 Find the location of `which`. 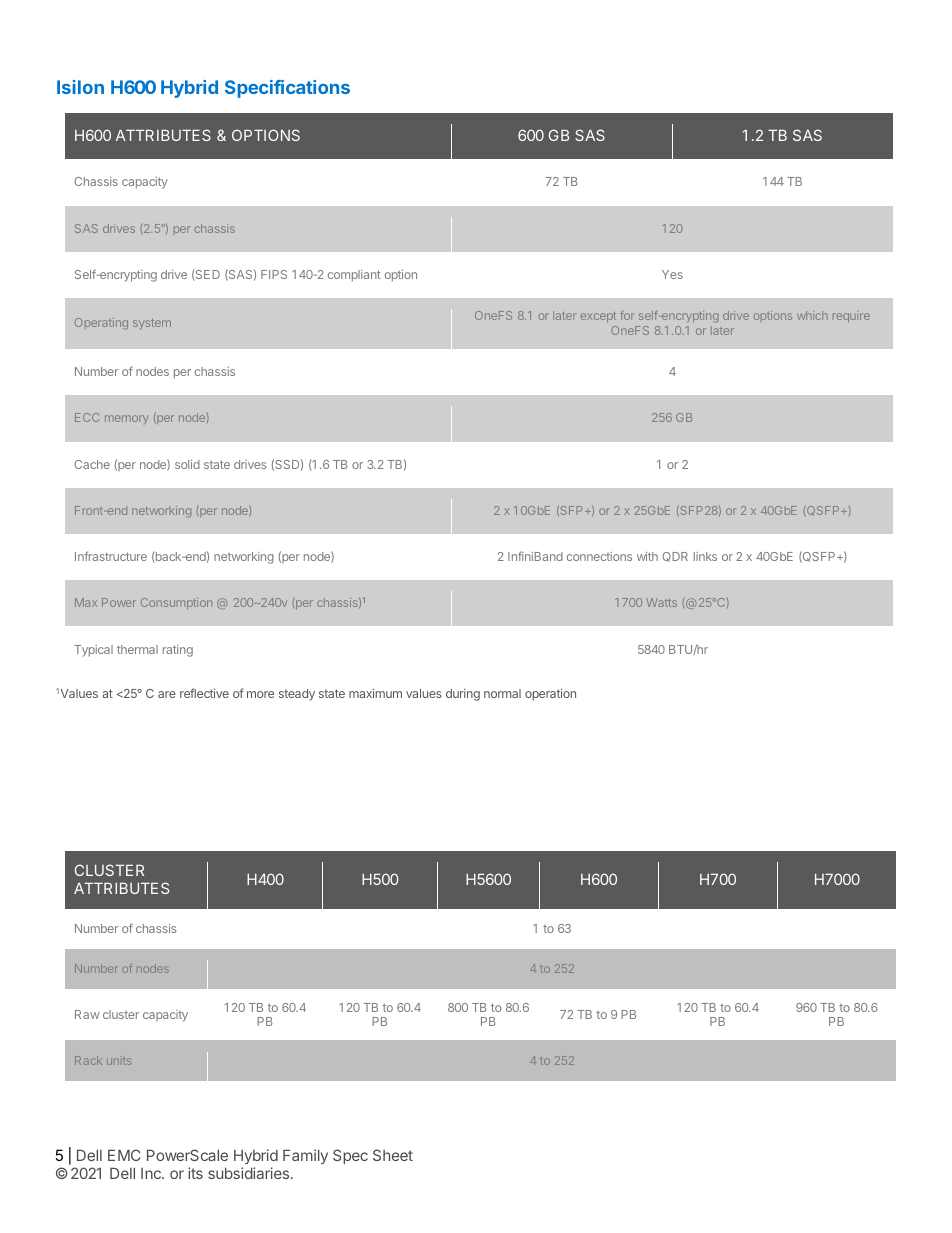

which is located at coordinates (812, 315).
